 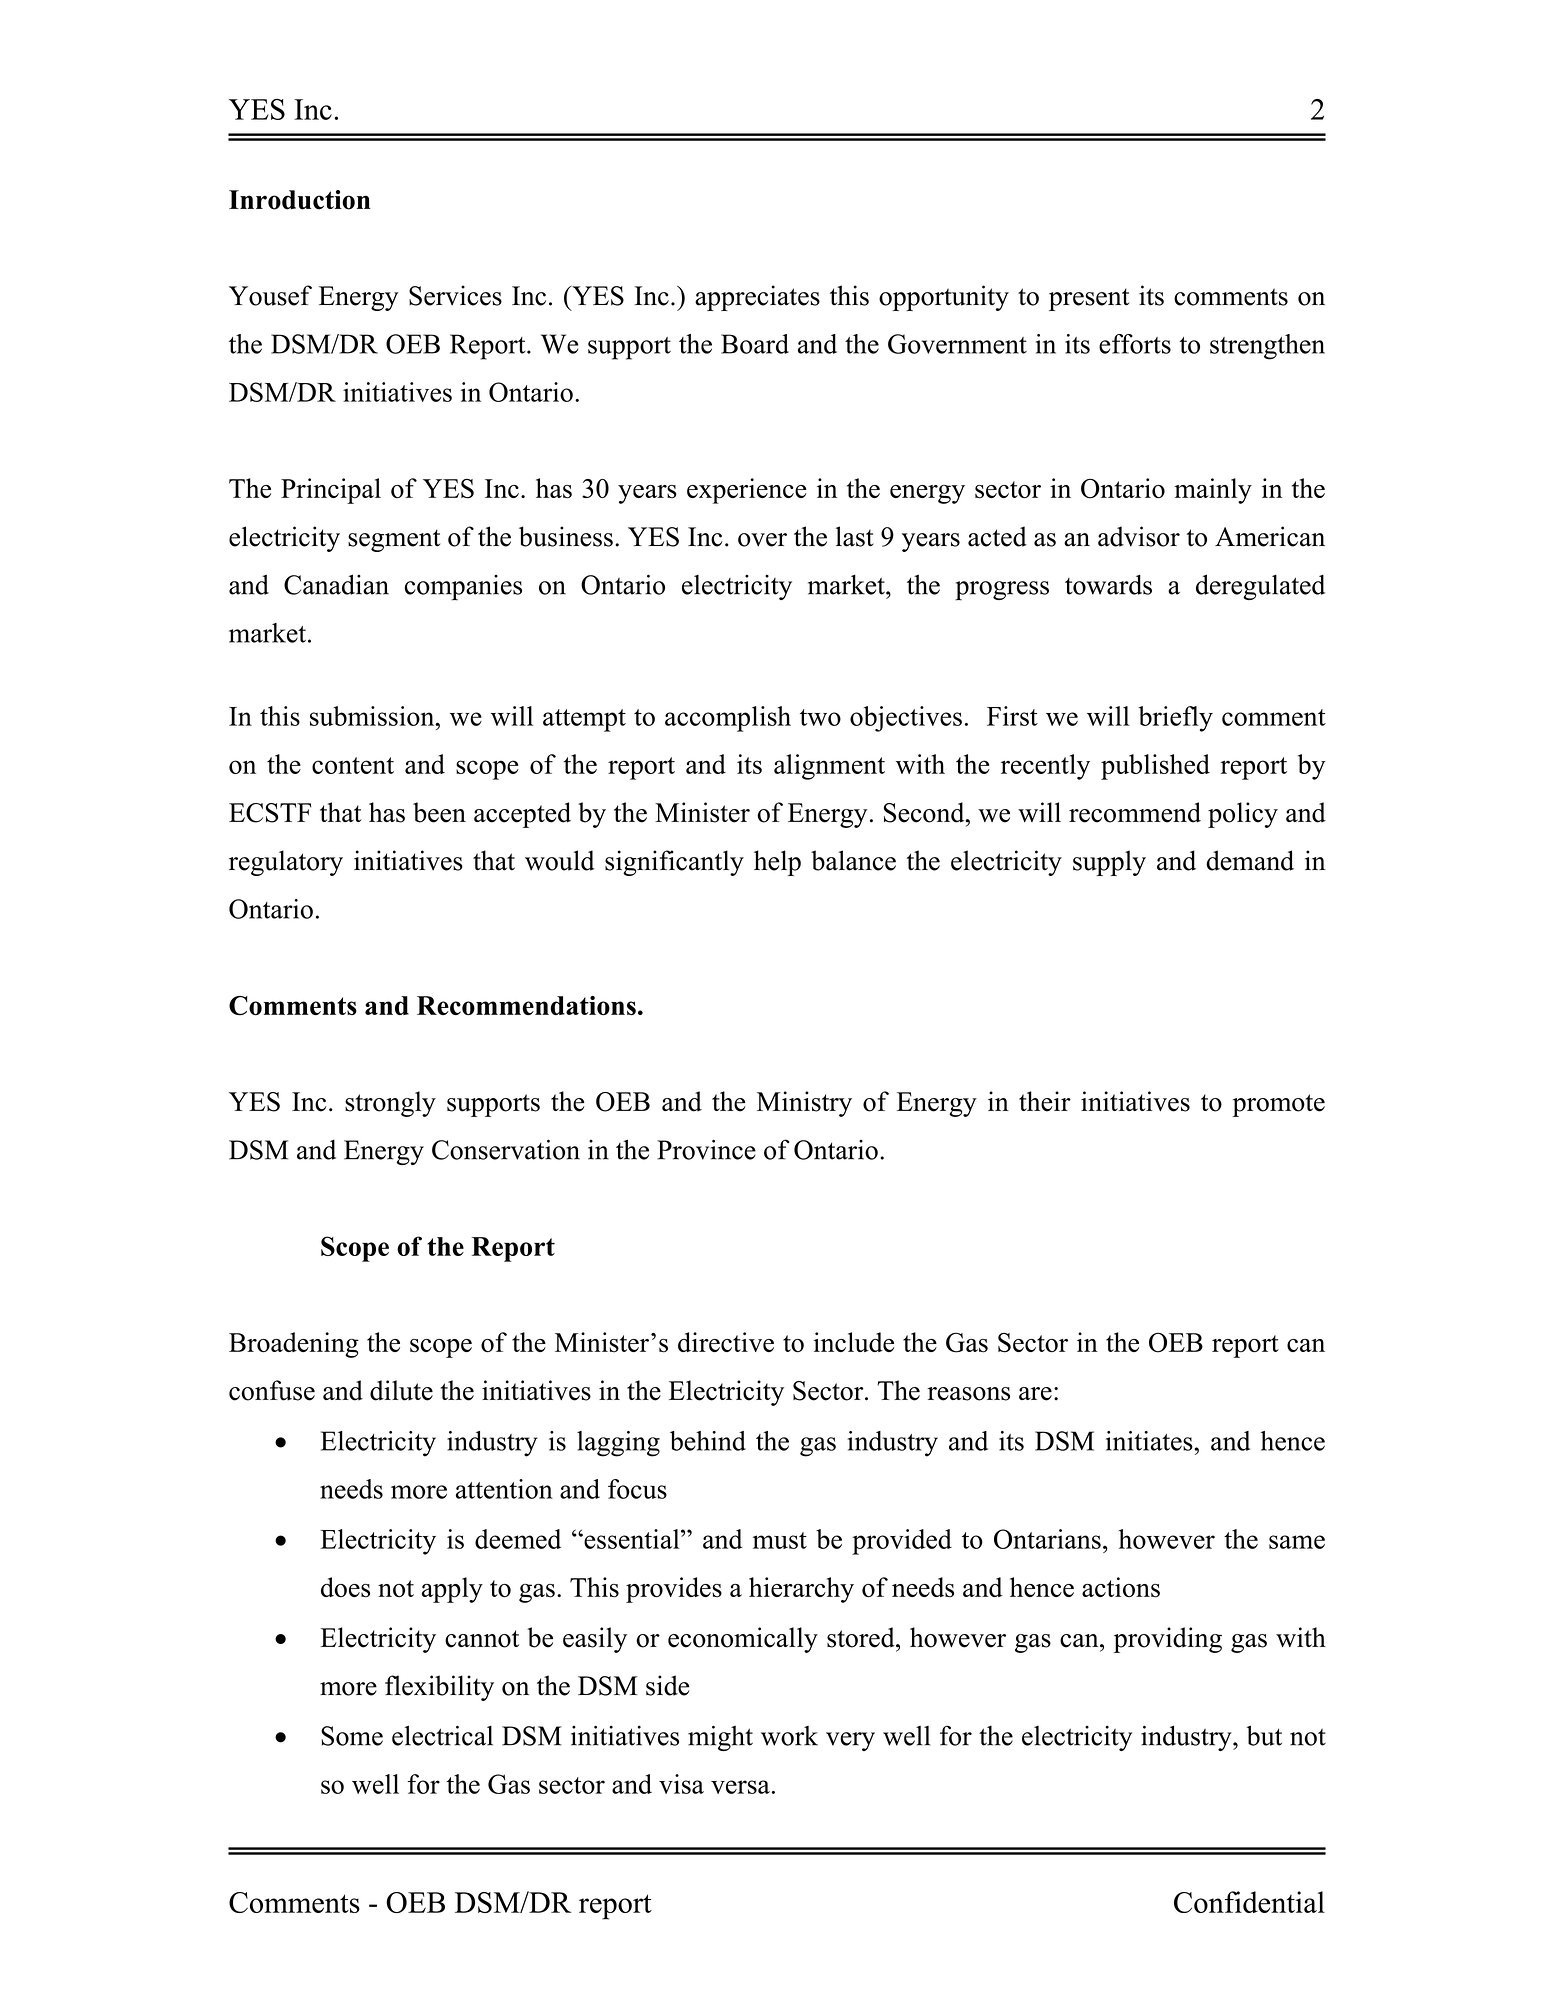 What do you see at coordinates (439, 812) in the screenshot?
I see `been` at bounding box center [439, 812].
